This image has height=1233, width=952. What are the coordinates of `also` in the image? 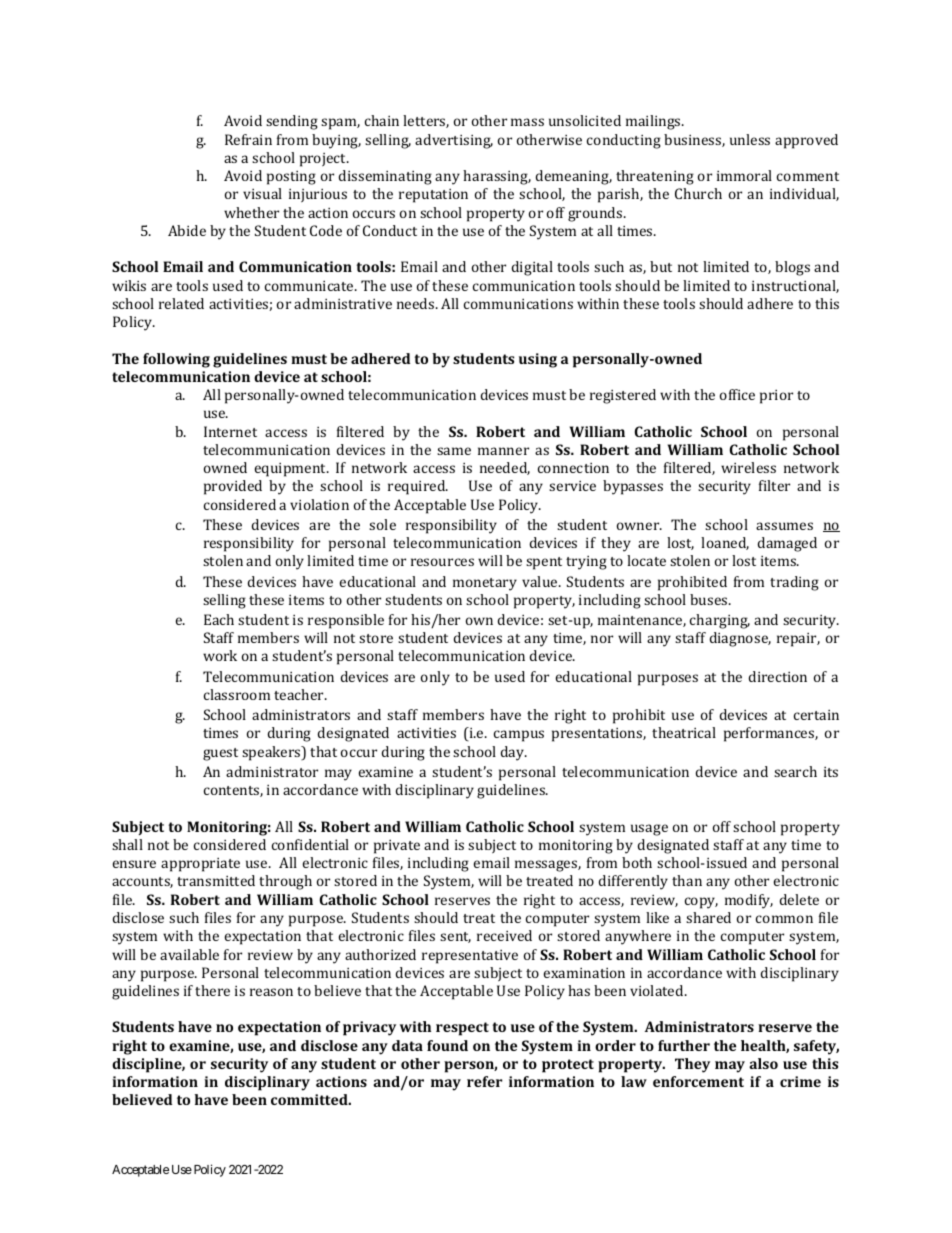 It's located at (763, 1063).
